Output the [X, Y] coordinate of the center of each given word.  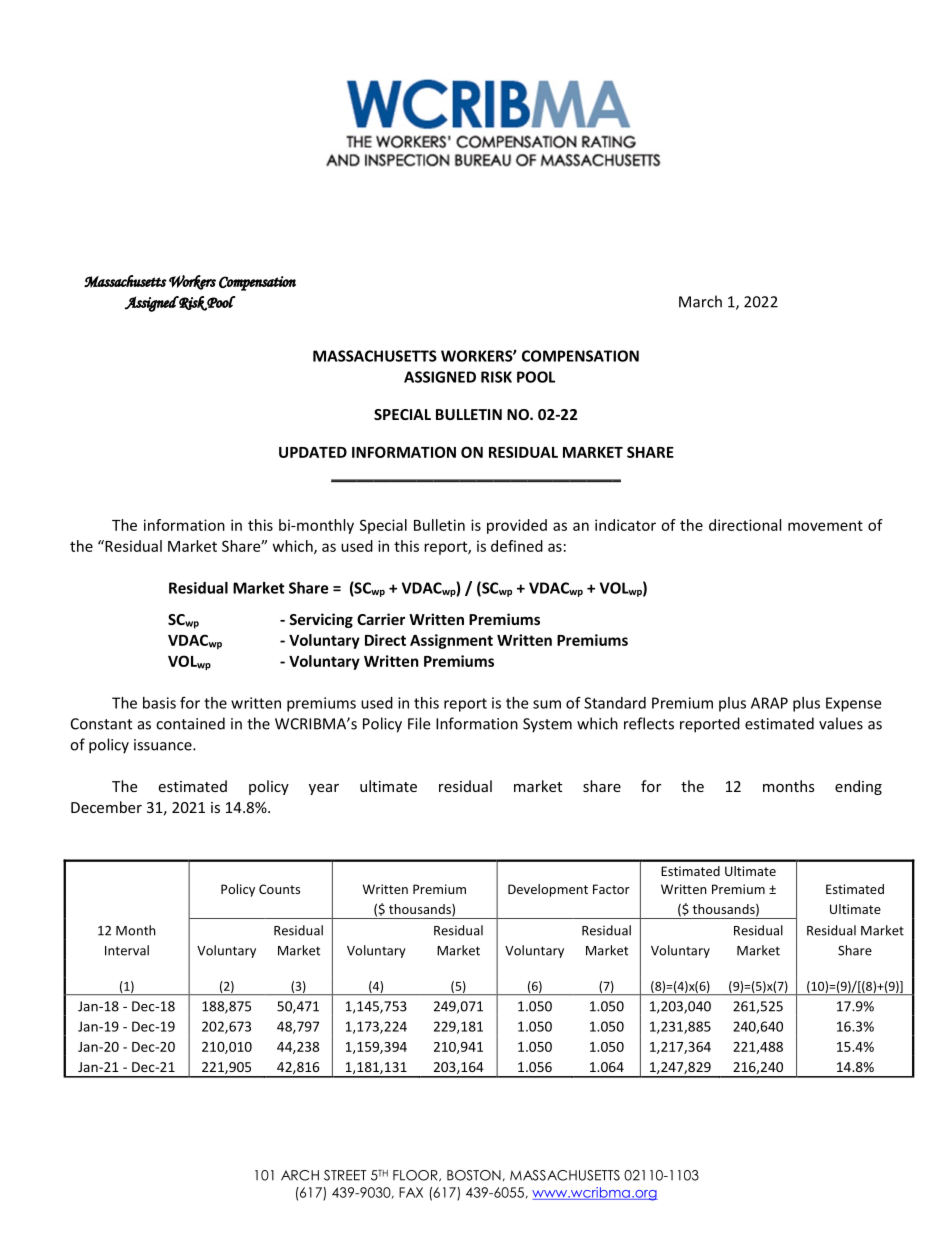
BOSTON [474, 1175]
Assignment [451, 641]
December [106, 807]
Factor [611, 889]
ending [858, 787]
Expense [853, 704]
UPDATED [313, 452]
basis [159, 703]
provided [517, 526]
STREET [345, 1175]
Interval [127, 950]
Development [548, 890]
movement [825, 525]
